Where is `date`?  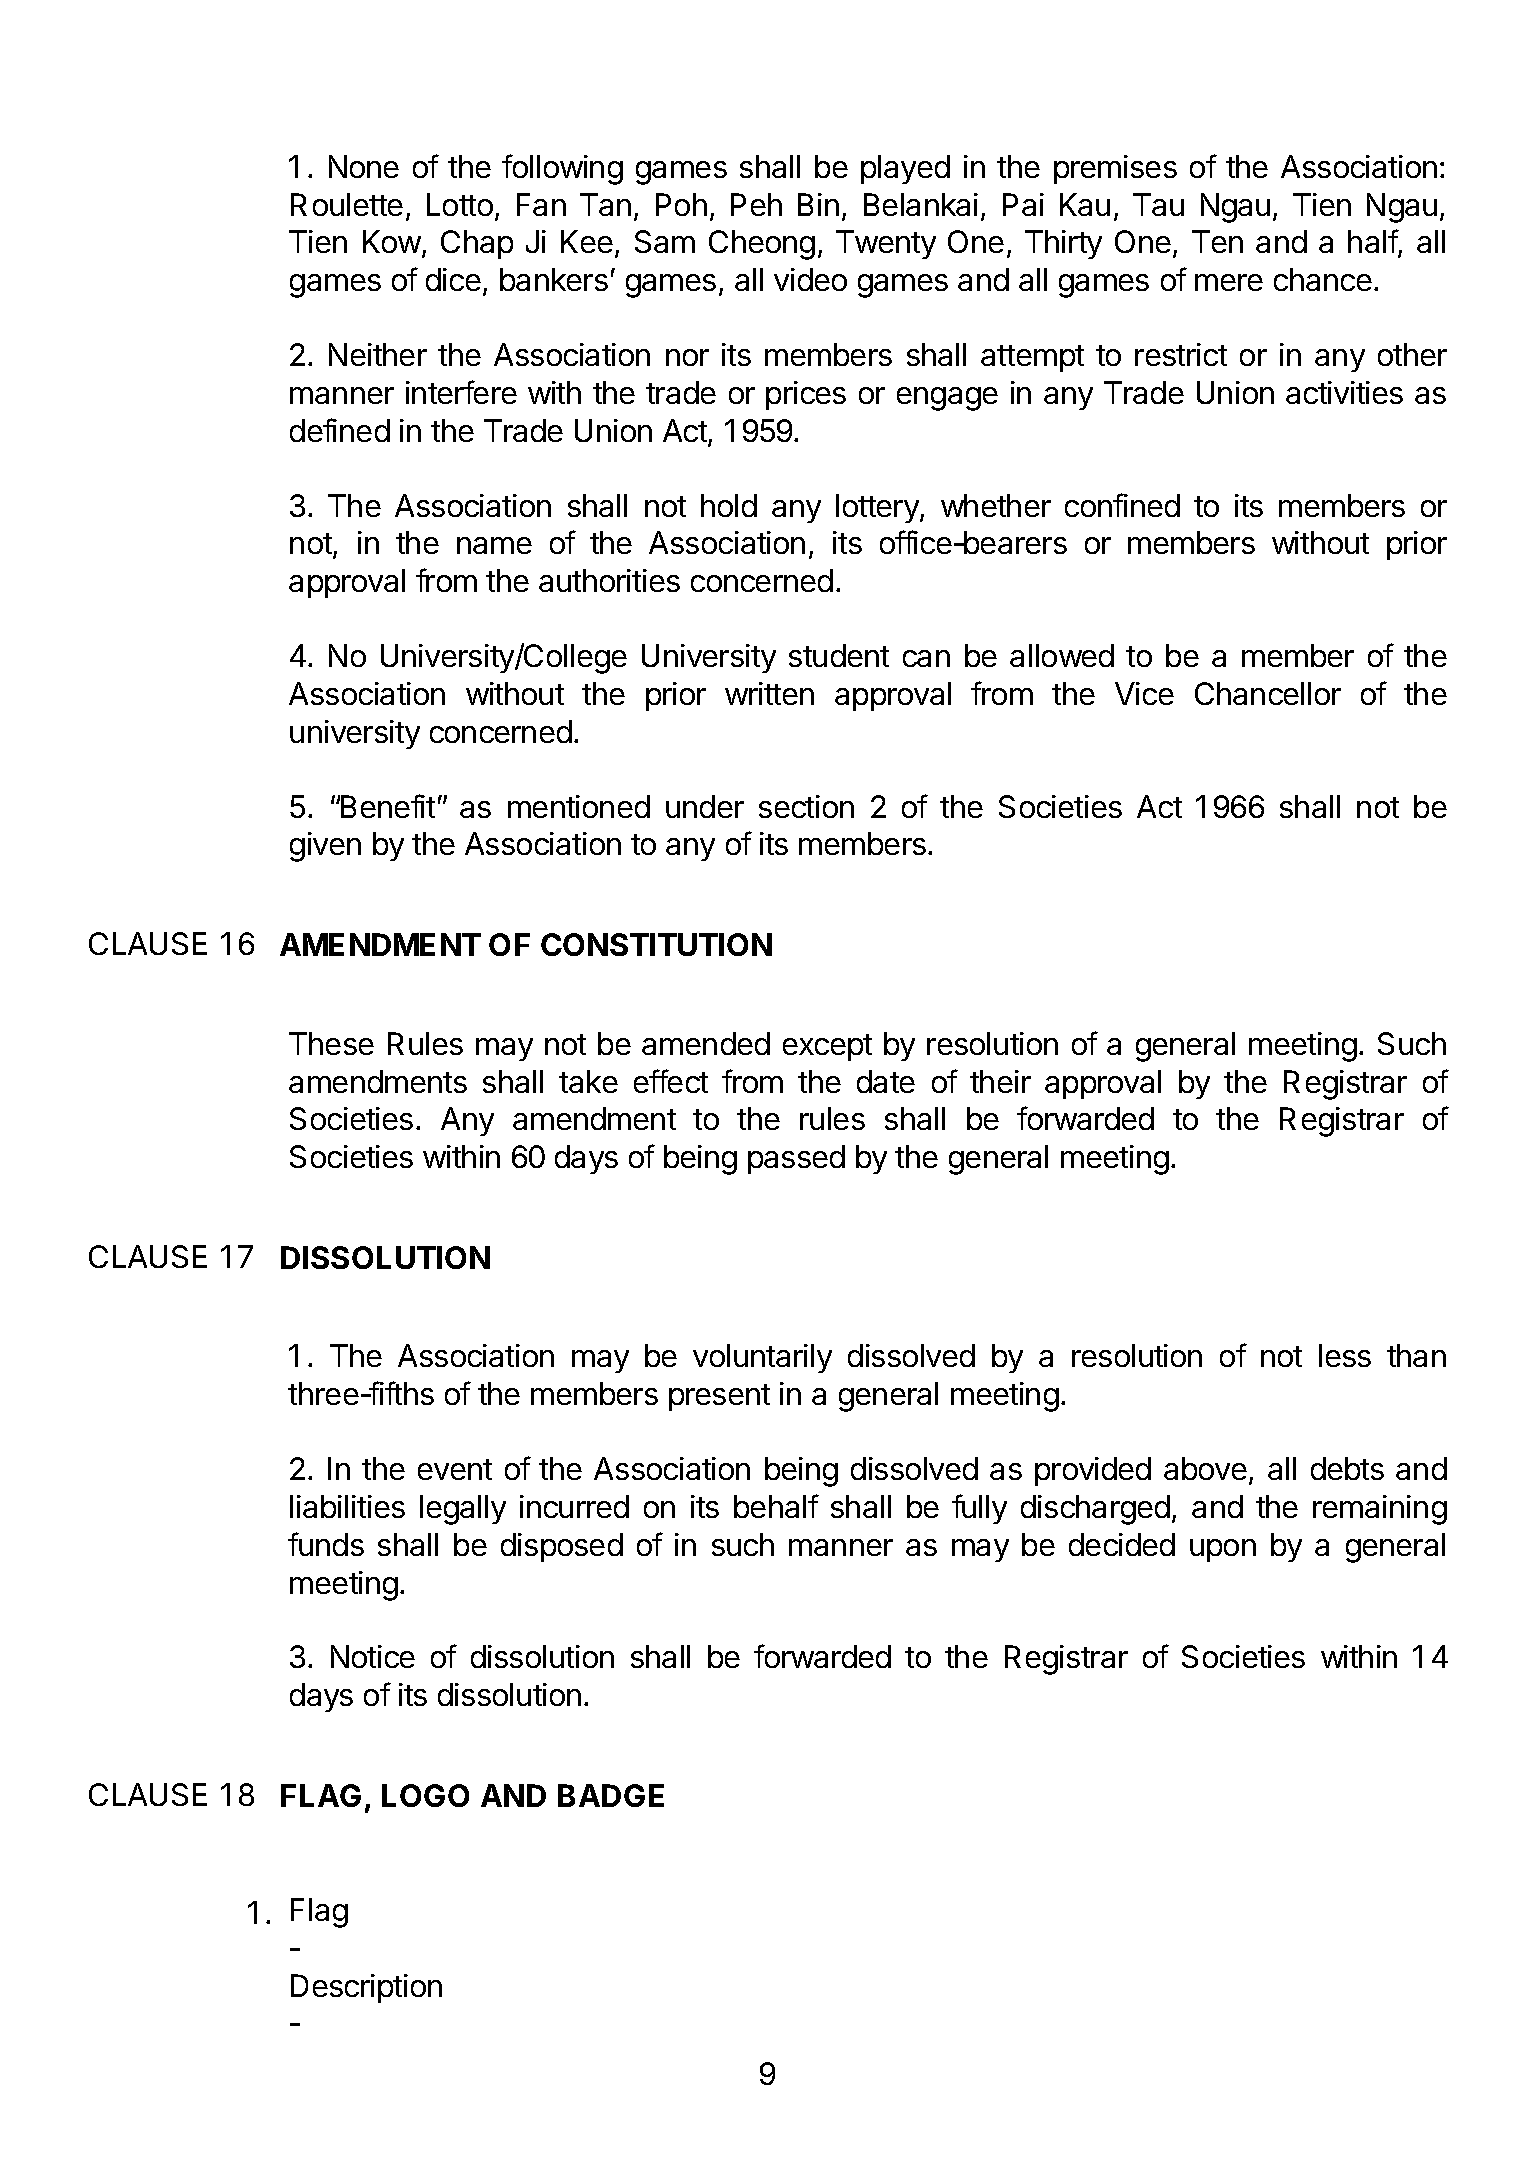
date is located at coordinates (886, 1081).
